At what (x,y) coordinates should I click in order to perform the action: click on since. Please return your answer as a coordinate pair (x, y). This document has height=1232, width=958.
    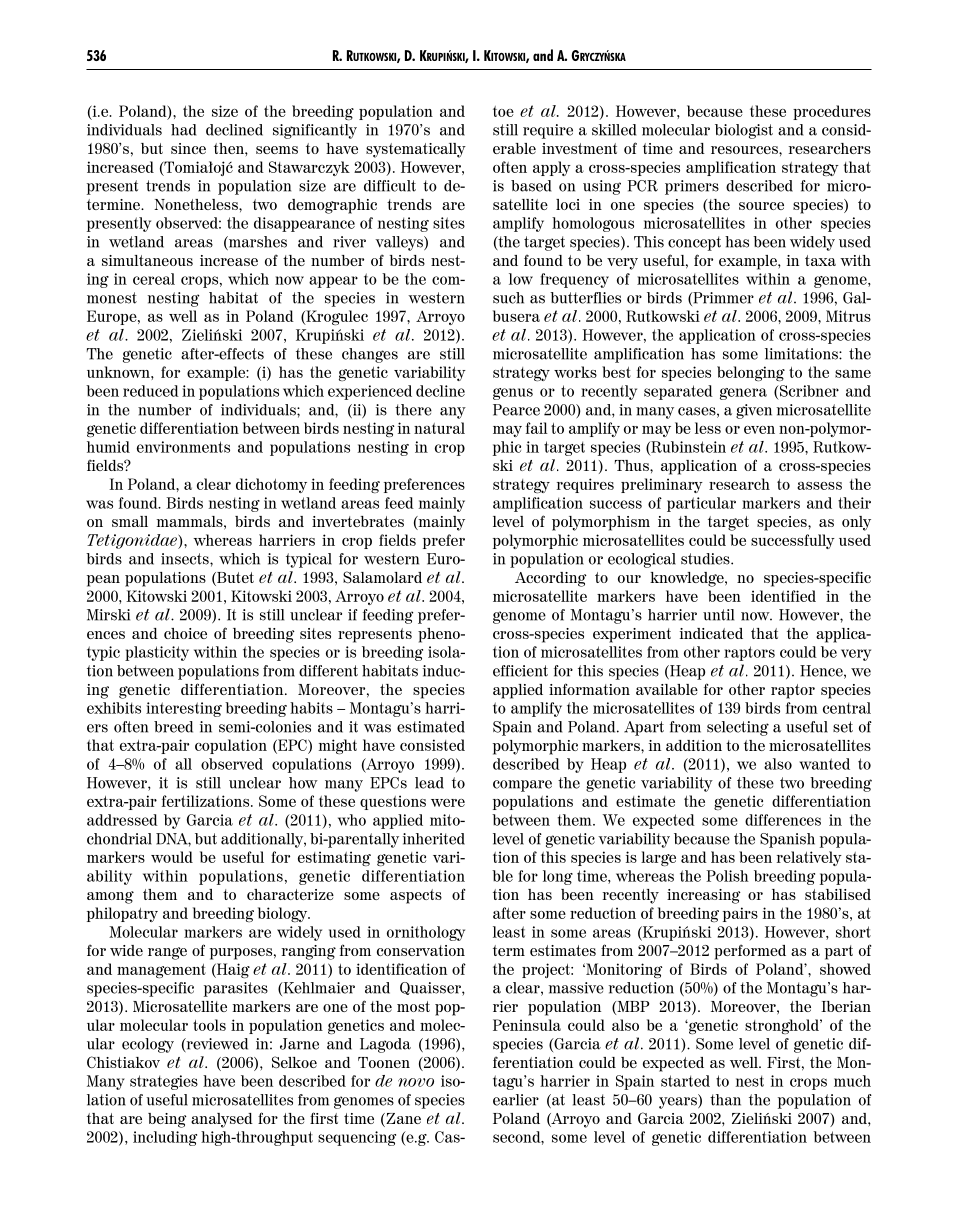
    Looking at the image, I should click on (188, 148).
